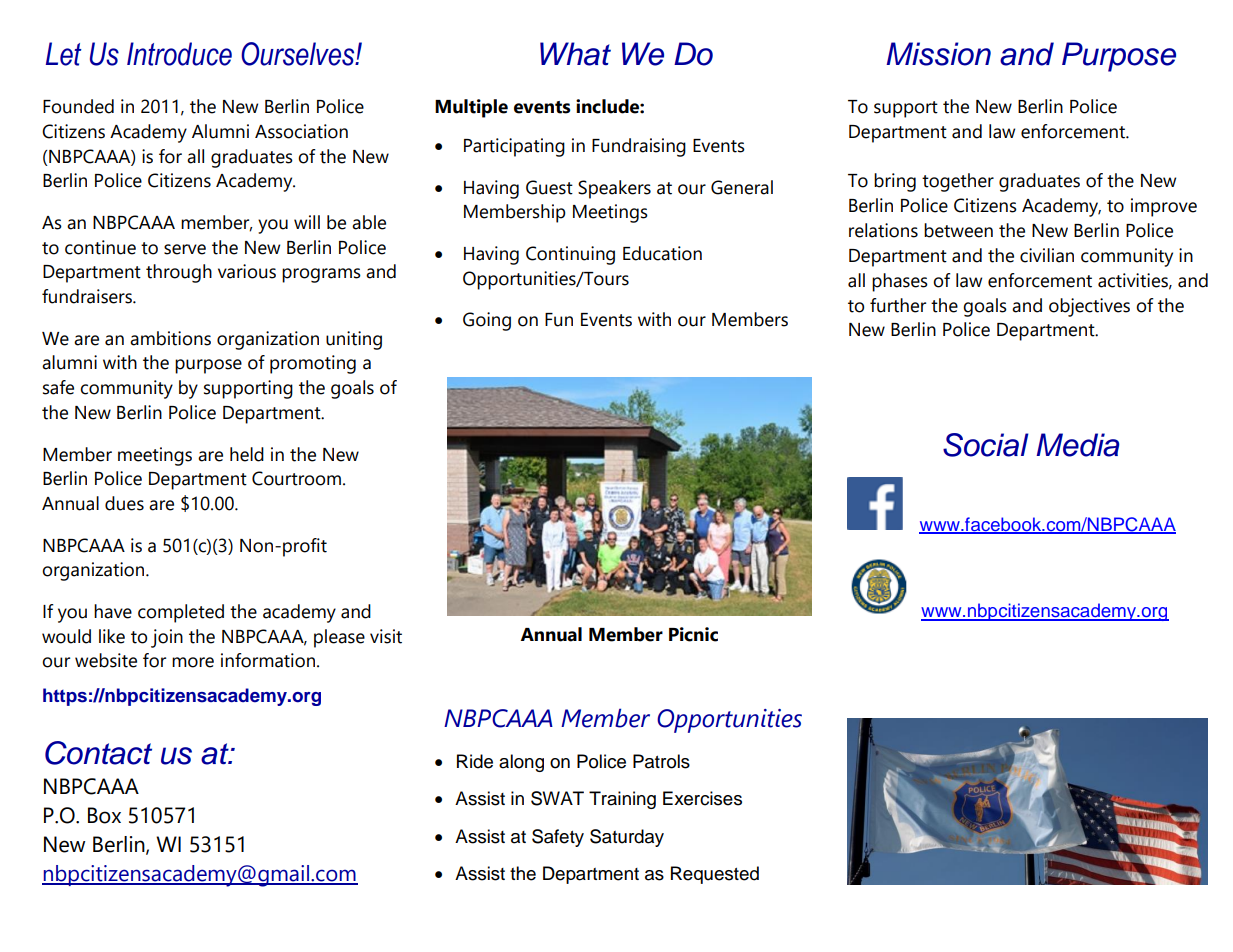 This screenshot has width=1233, height=952. Describe the element at coordinates (179, 54) in the screenshot. I see `Introduce` at that location.
